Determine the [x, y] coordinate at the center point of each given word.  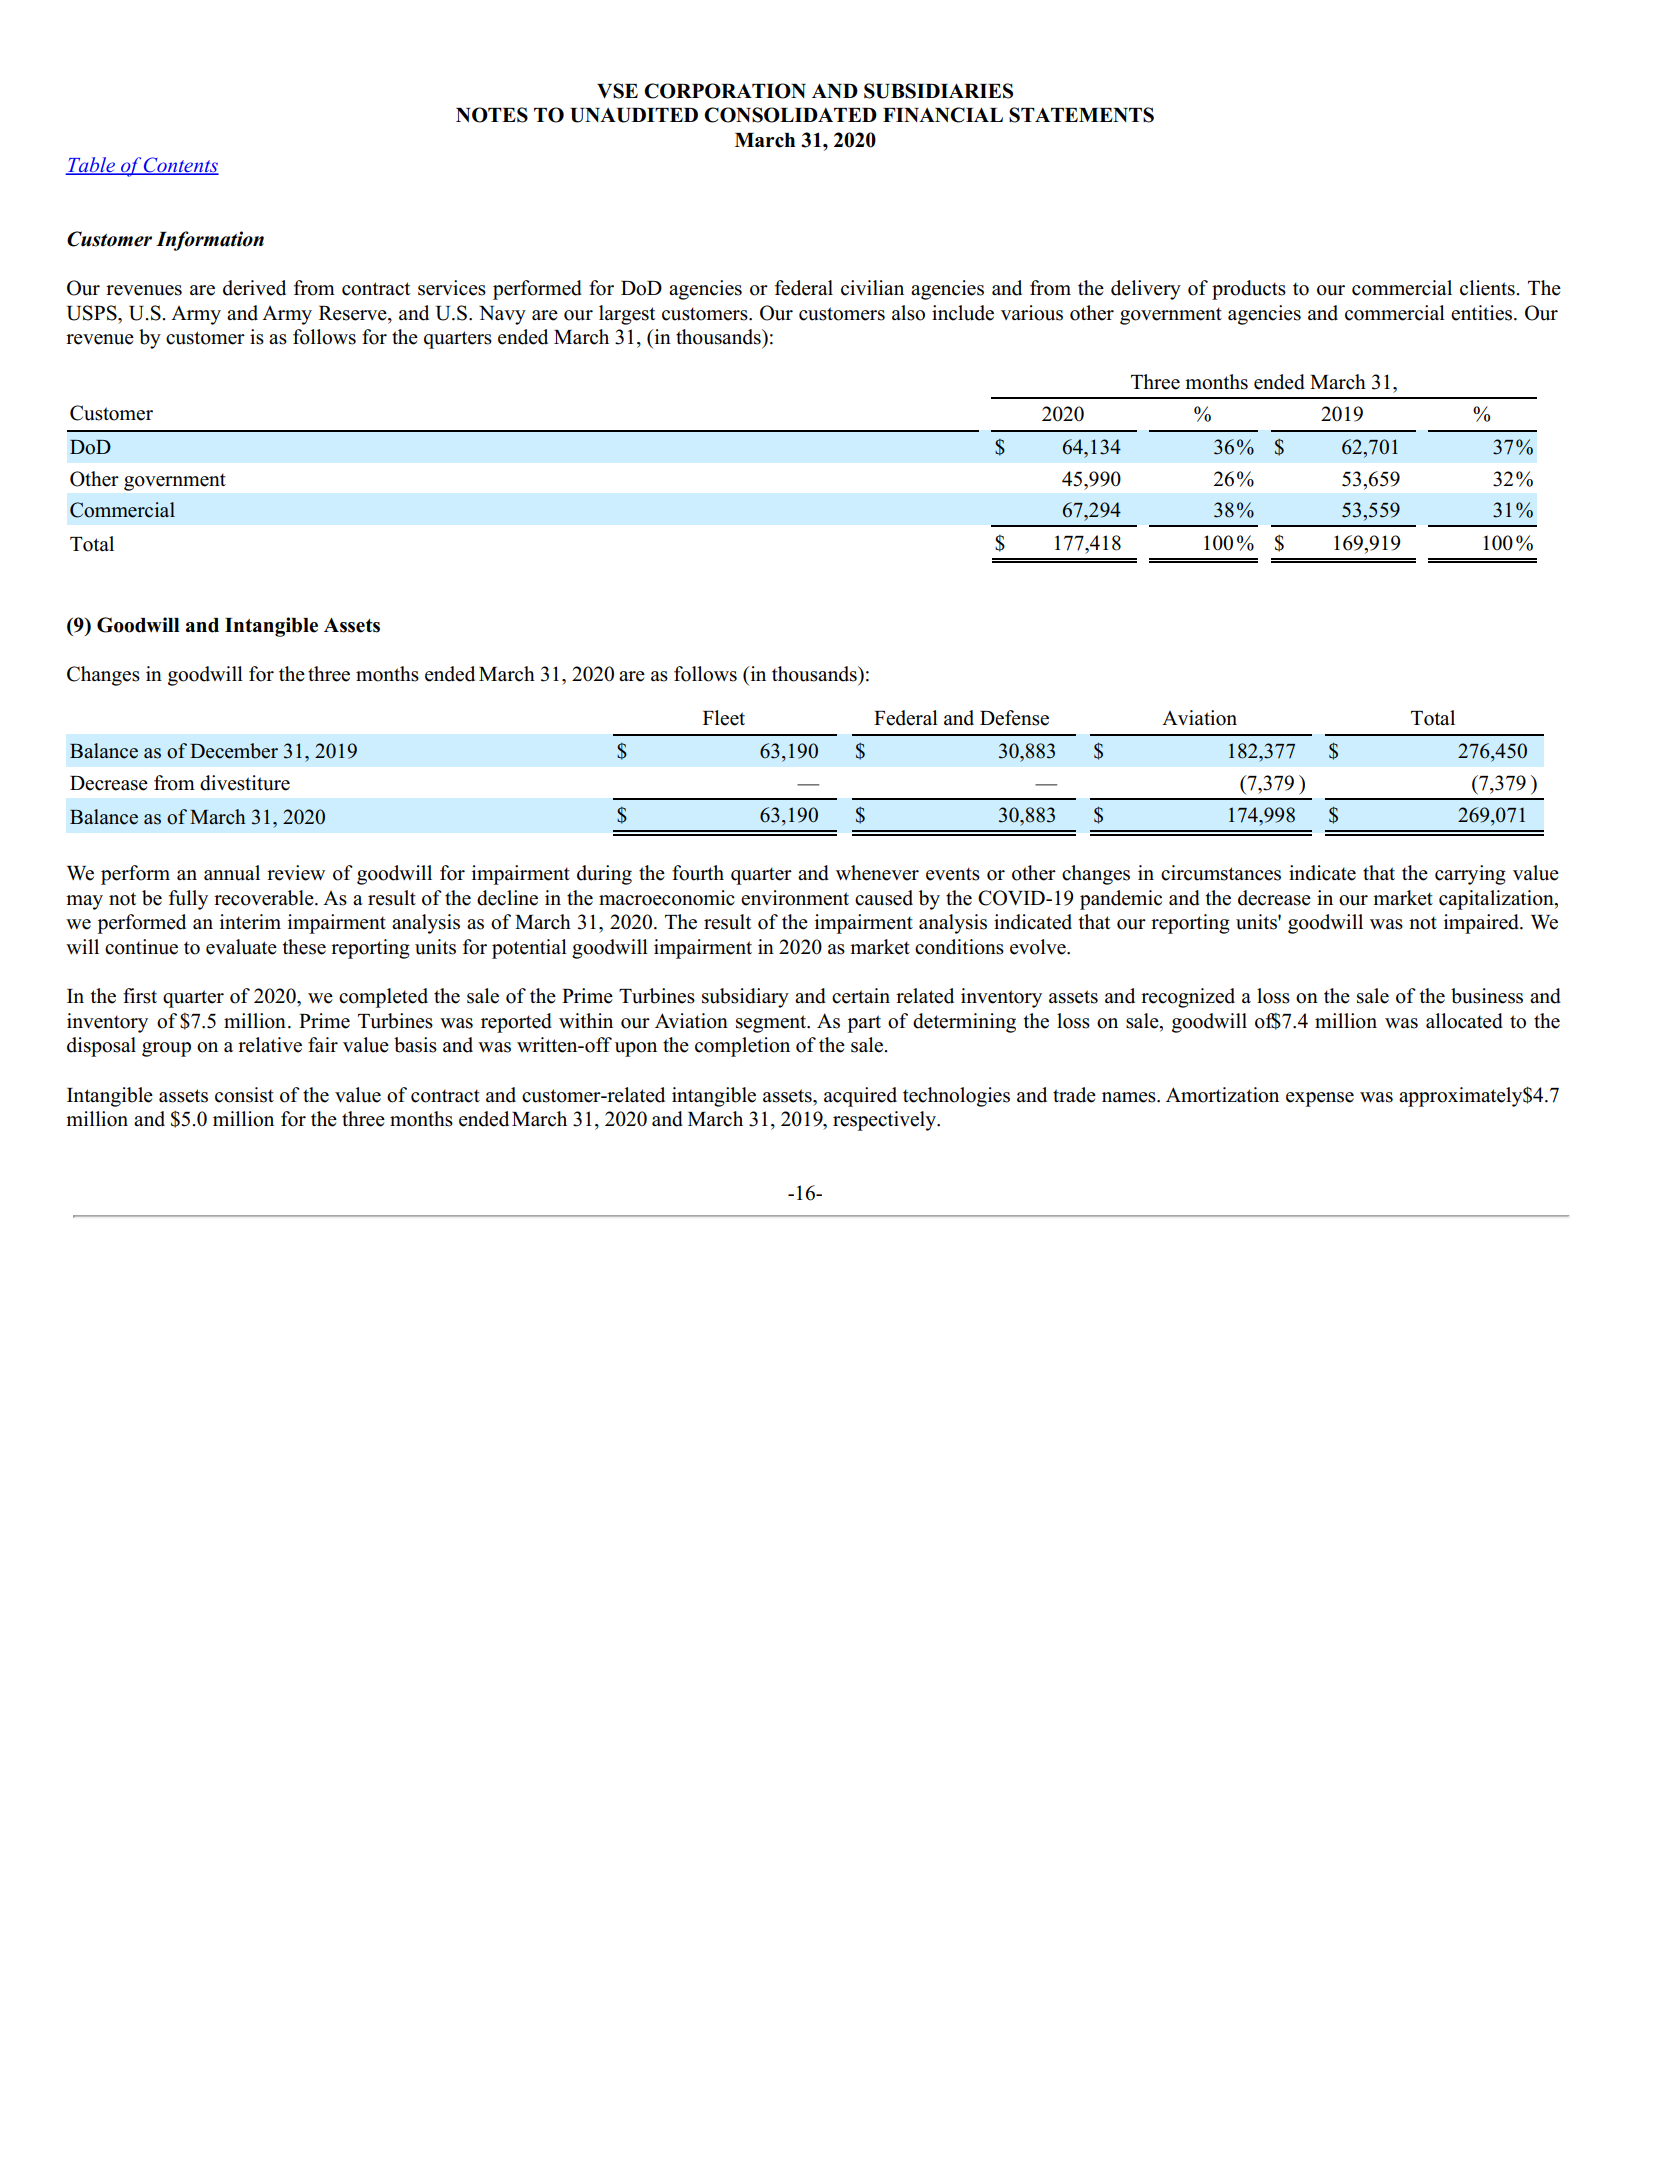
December [234, 751]
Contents [180, 166]
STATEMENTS [1081, 115]
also [908, 313]
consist [244, 1095]
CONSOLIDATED [790, 115]
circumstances [1221, 873]
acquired [860, 1097]
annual [232, 873]
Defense [1014, 718]
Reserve [354, 313]
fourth [698, 873]
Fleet [724, 718]
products [1249, 290]
